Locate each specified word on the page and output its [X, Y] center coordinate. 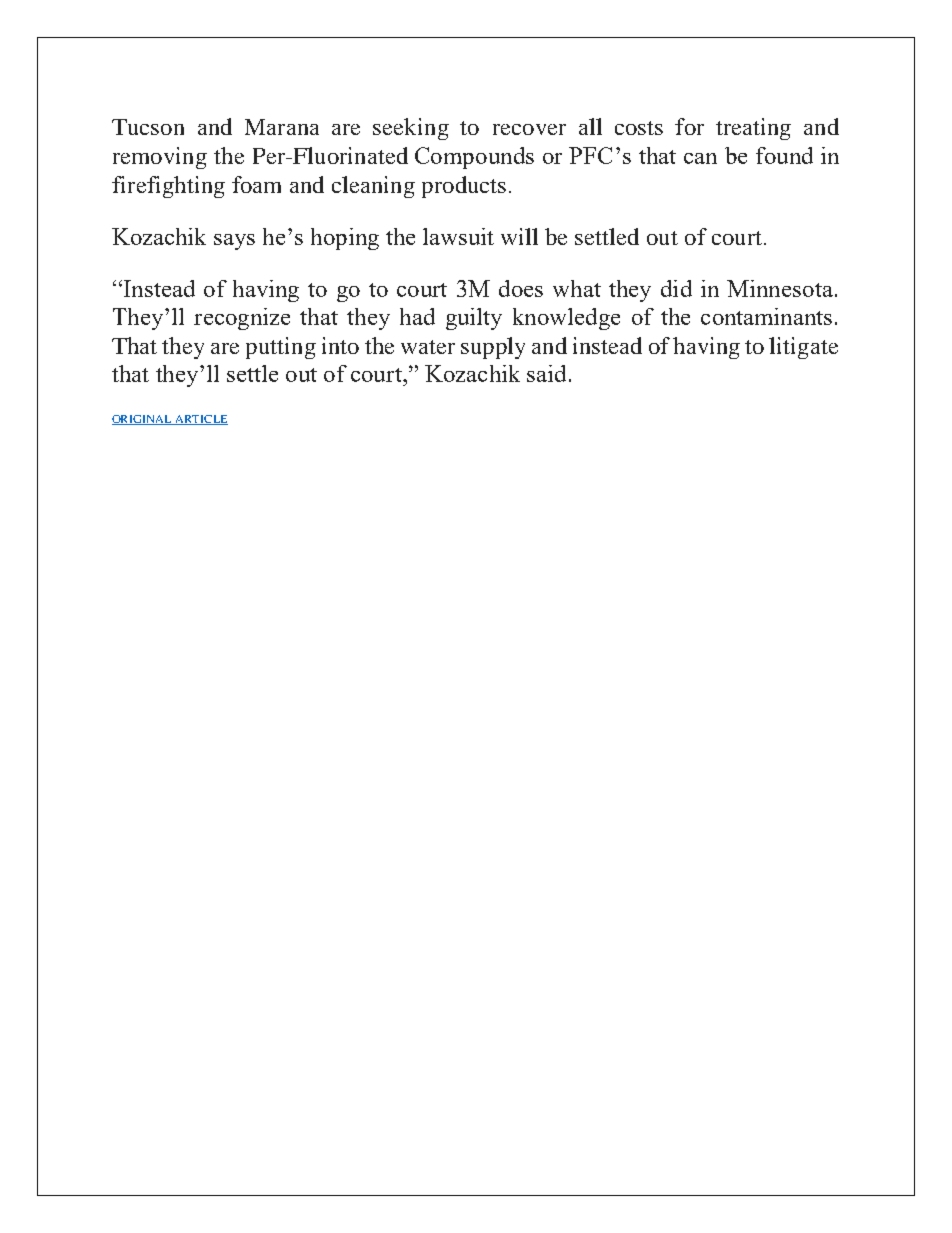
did [676, 288]
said [546, 373]
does [521, 288]
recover [529, 129]
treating [753, 129]
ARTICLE [200, 420]
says [234, 242]
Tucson [148, 127]
